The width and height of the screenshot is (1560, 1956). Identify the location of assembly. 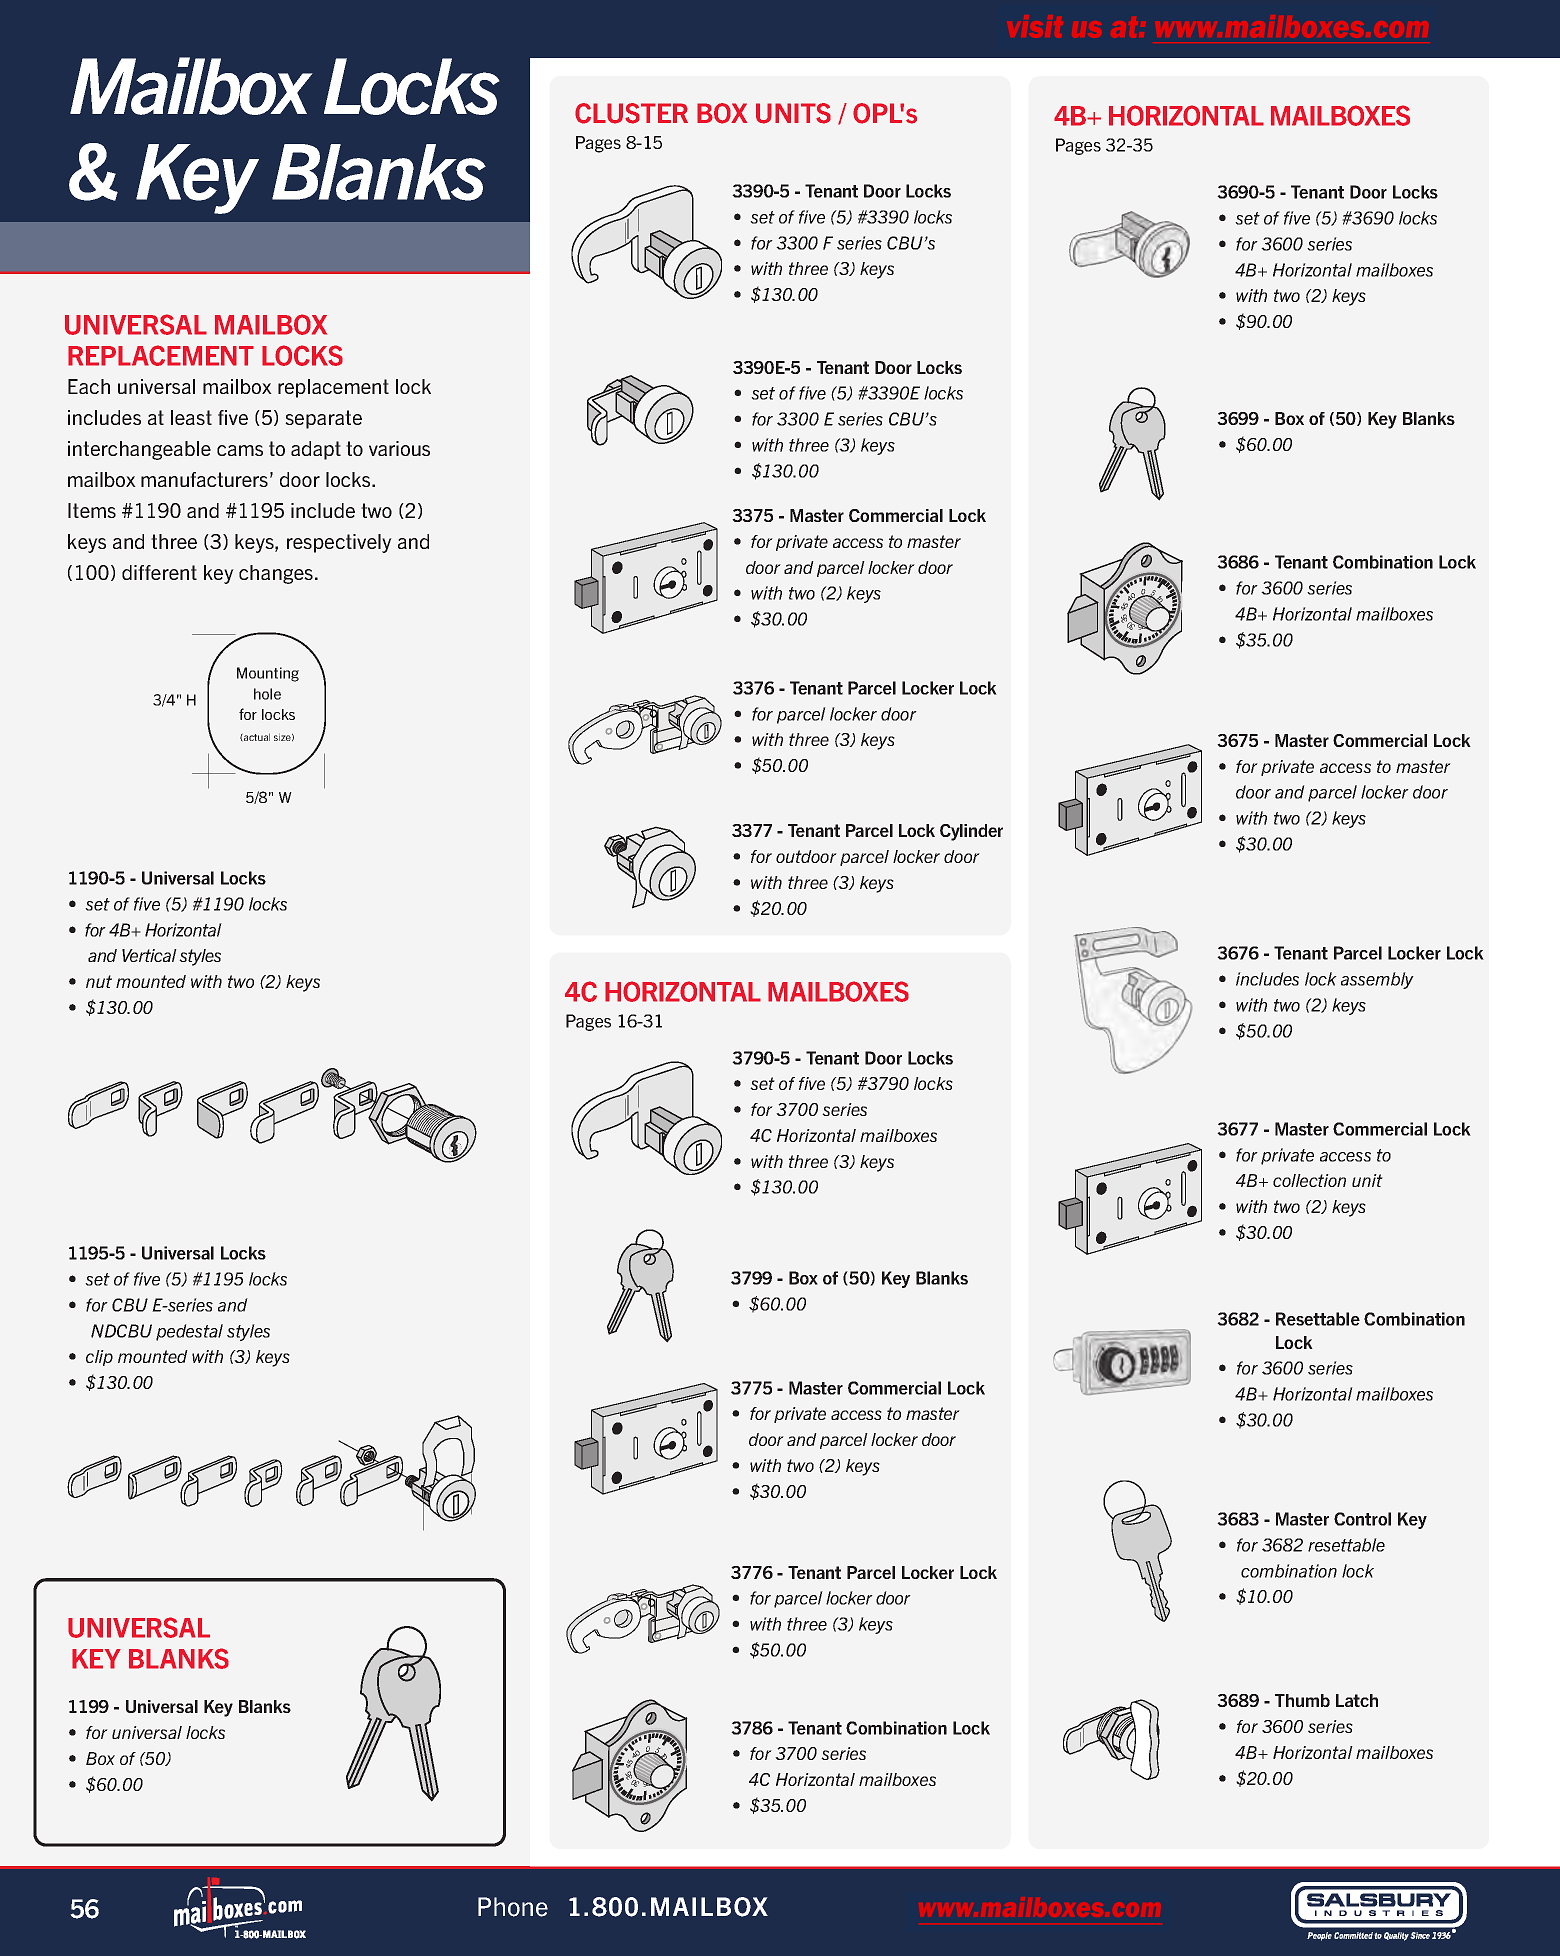
(1377, 980).
